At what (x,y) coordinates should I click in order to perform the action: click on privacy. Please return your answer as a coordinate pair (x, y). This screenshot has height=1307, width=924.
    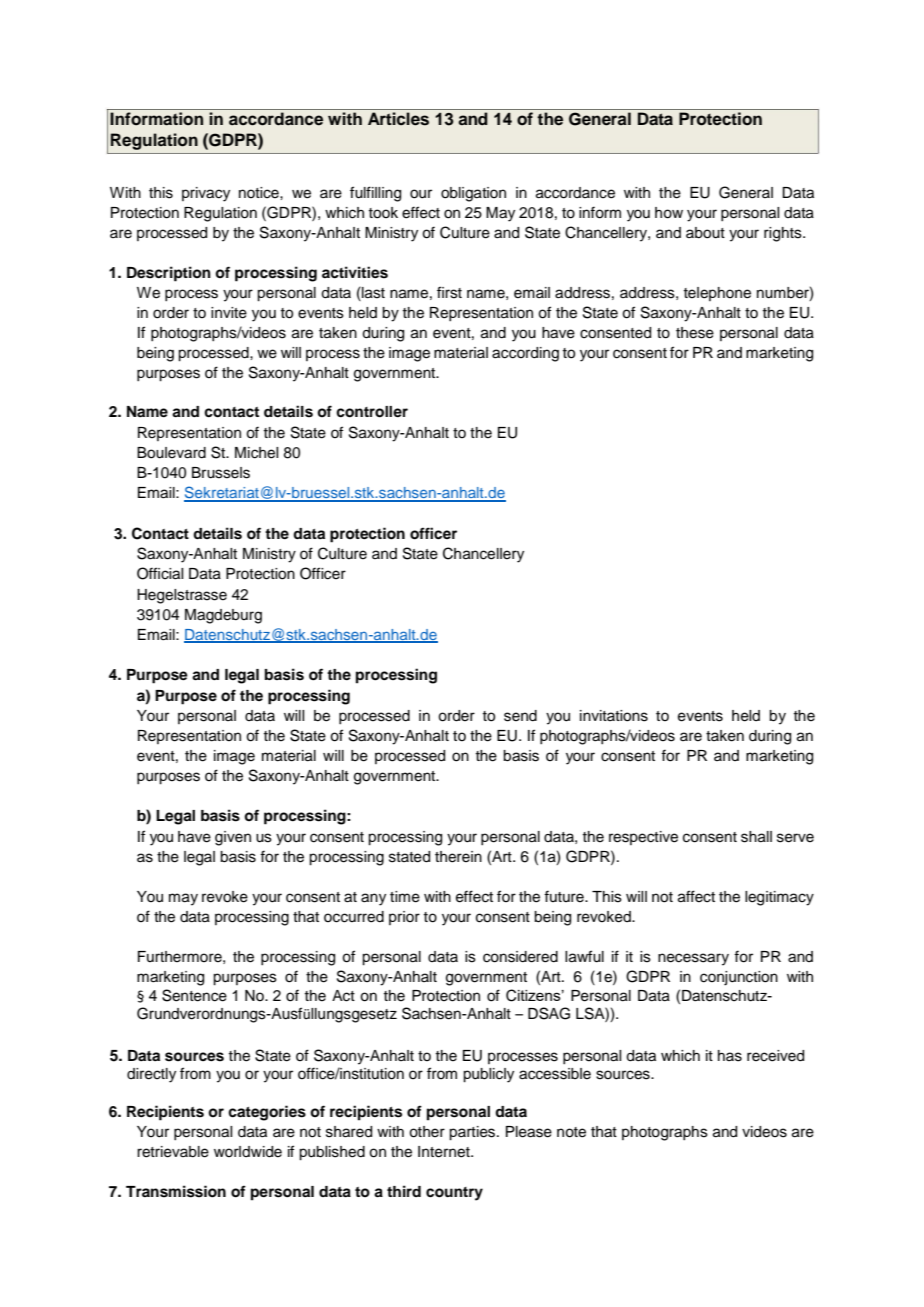
    Looking at the image, I should click on (206, 194).
